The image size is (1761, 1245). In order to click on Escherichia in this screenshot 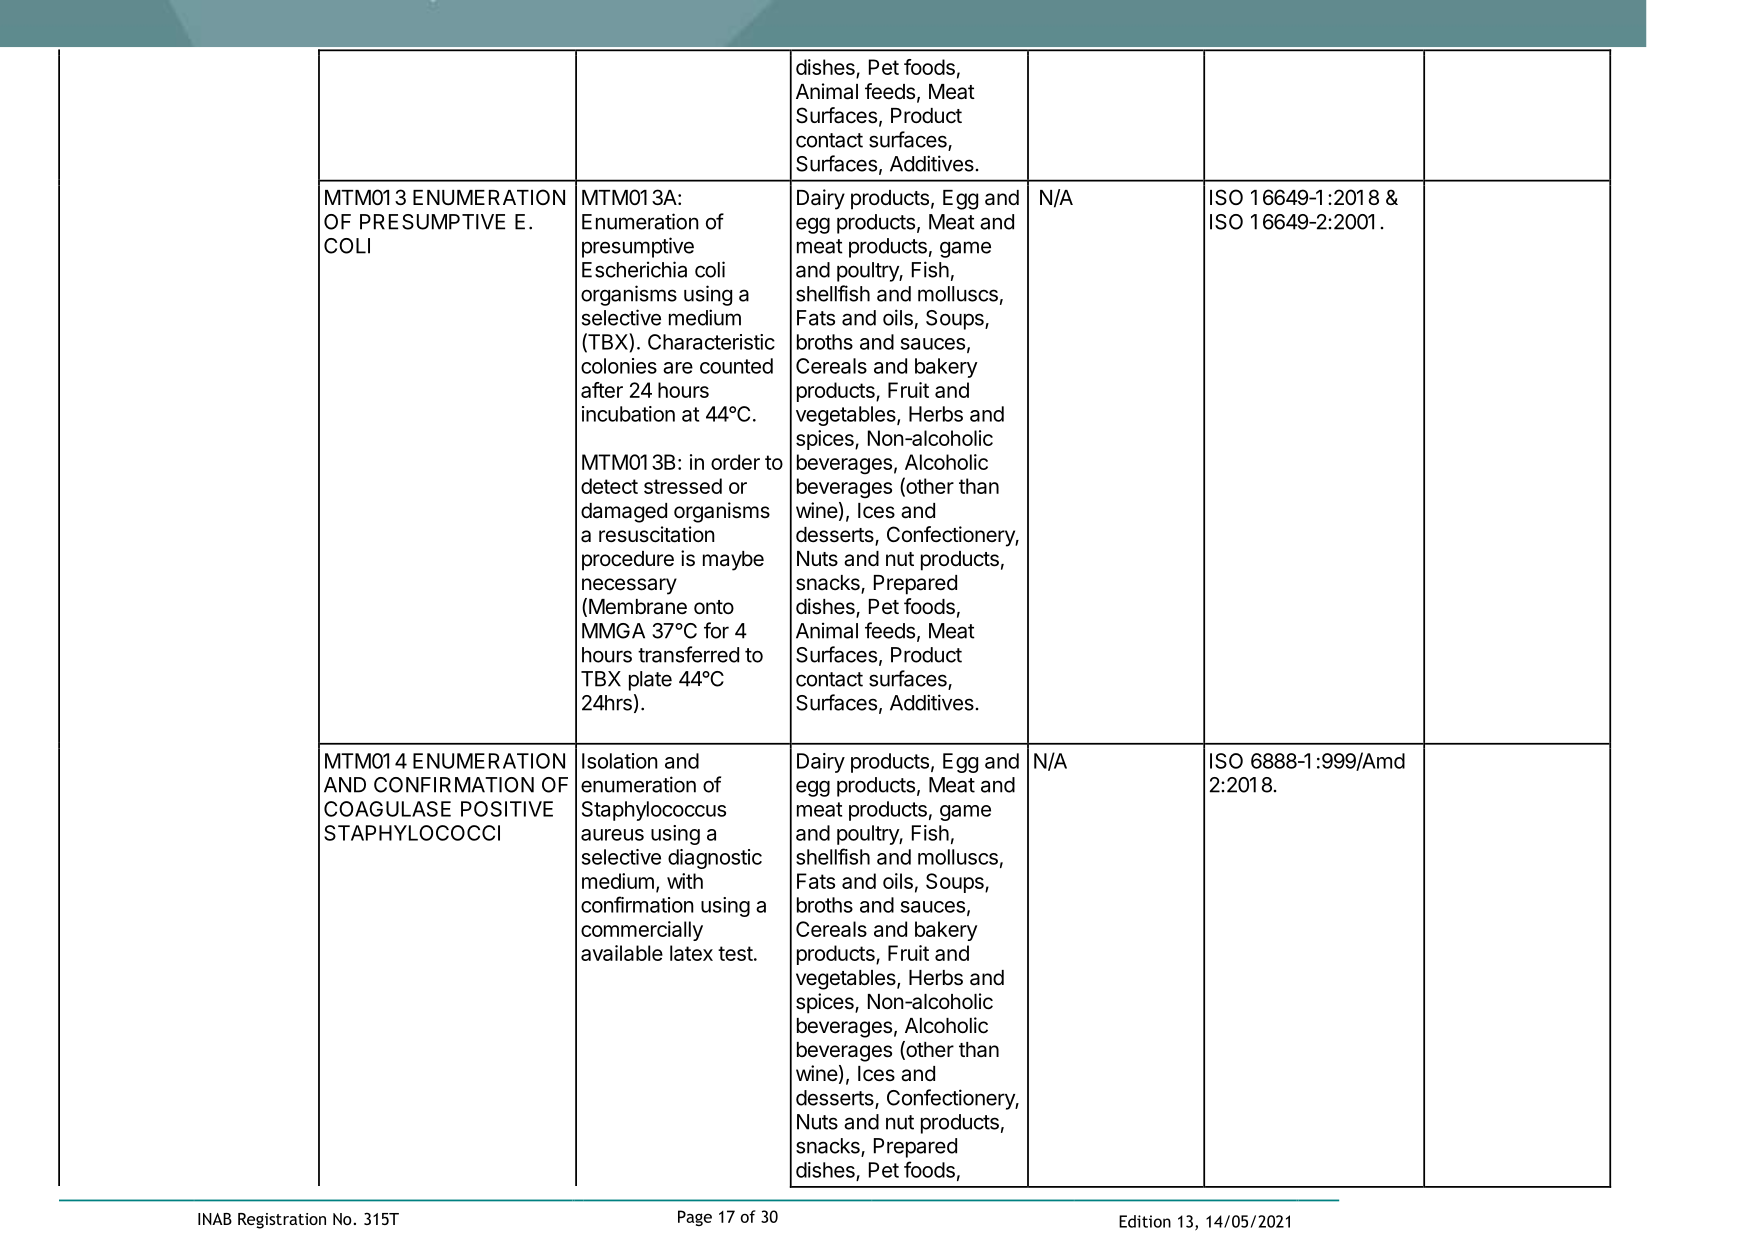, I will do `click(634, 269)`.
